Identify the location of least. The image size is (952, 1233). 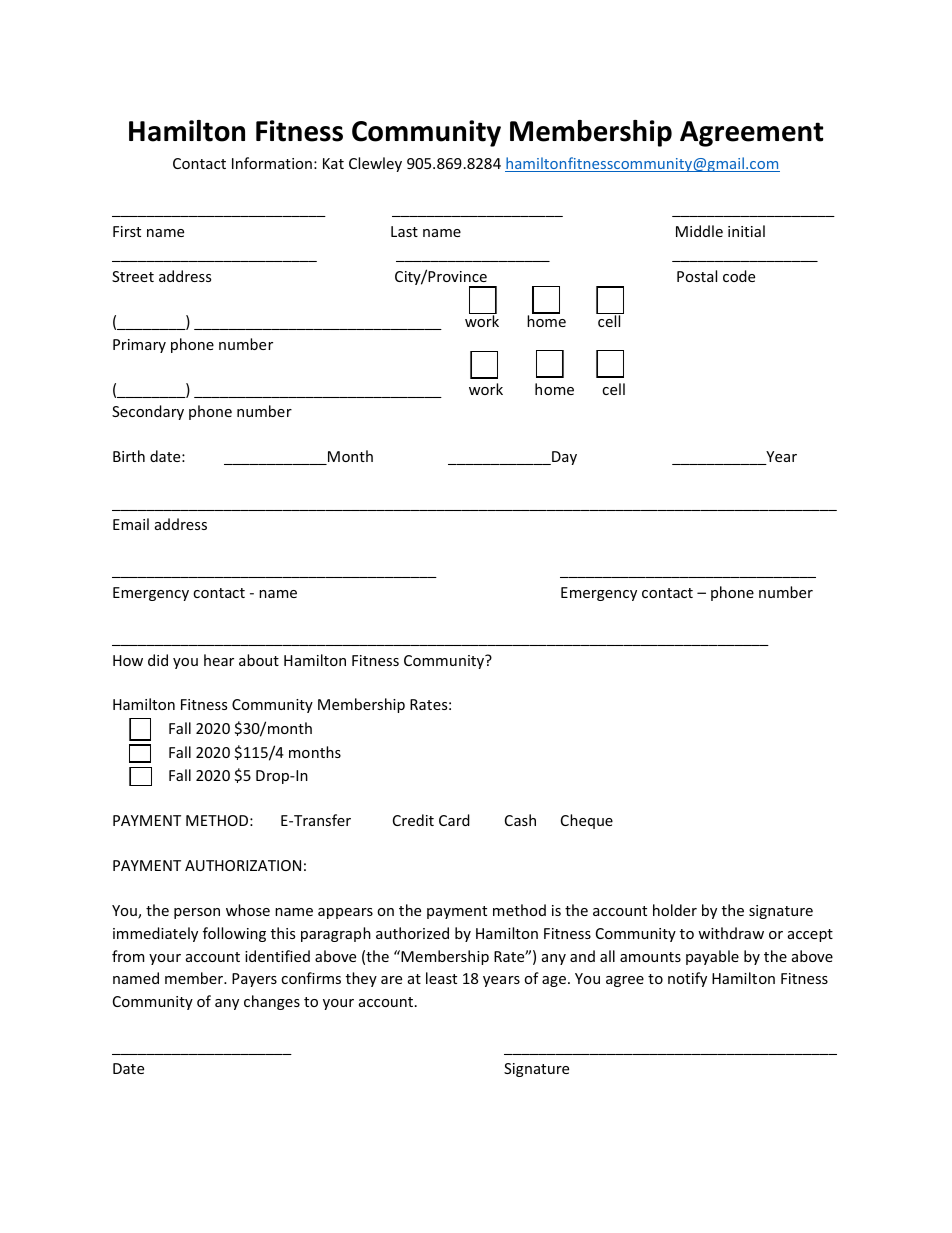
(441, 978).
